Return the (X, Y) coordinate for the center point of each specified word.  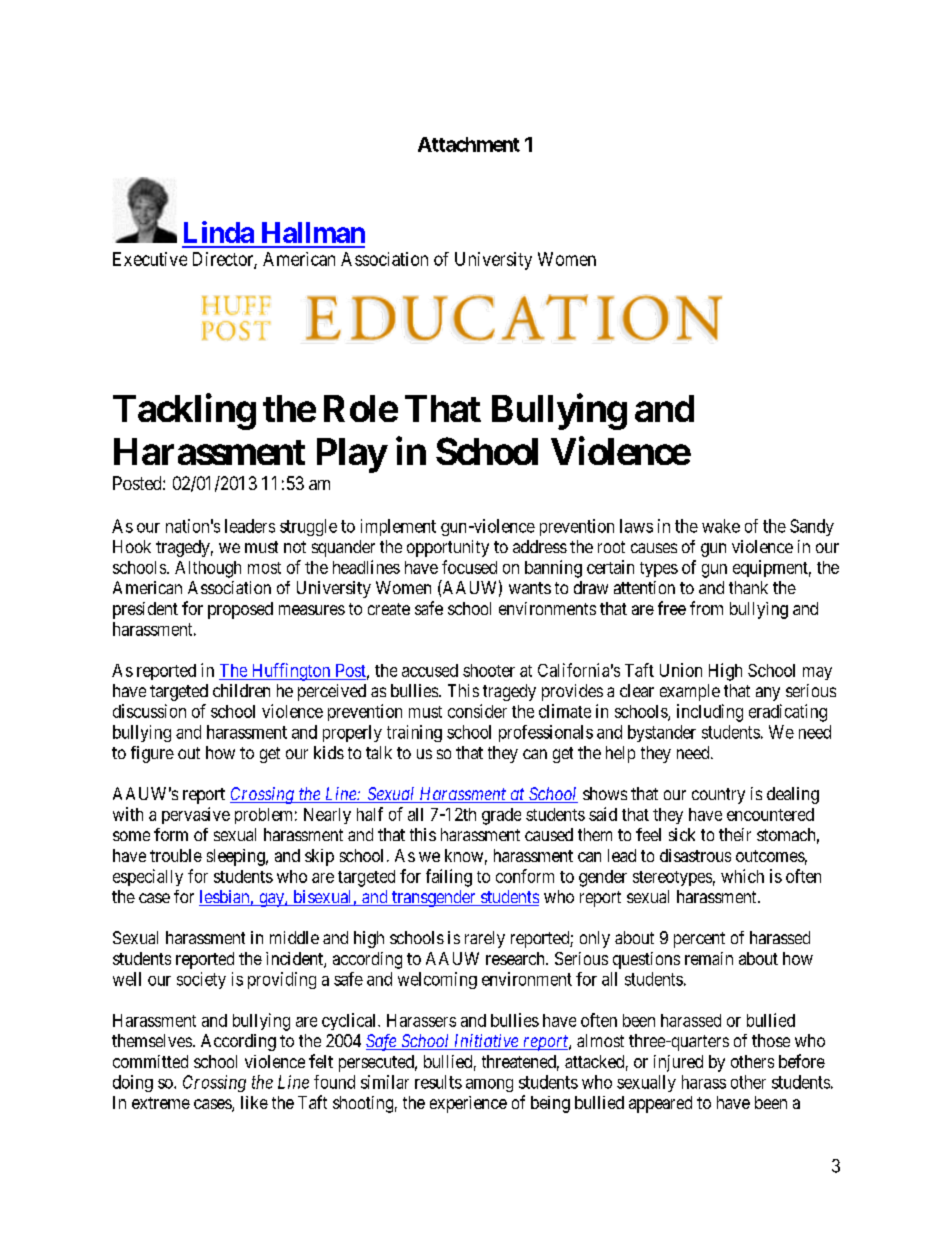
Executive (150, 259)
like (254, 1102)
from (706, 608)
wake (721, 526)
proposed (240, 610)
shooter (489, 670)
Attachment (469, 144)
